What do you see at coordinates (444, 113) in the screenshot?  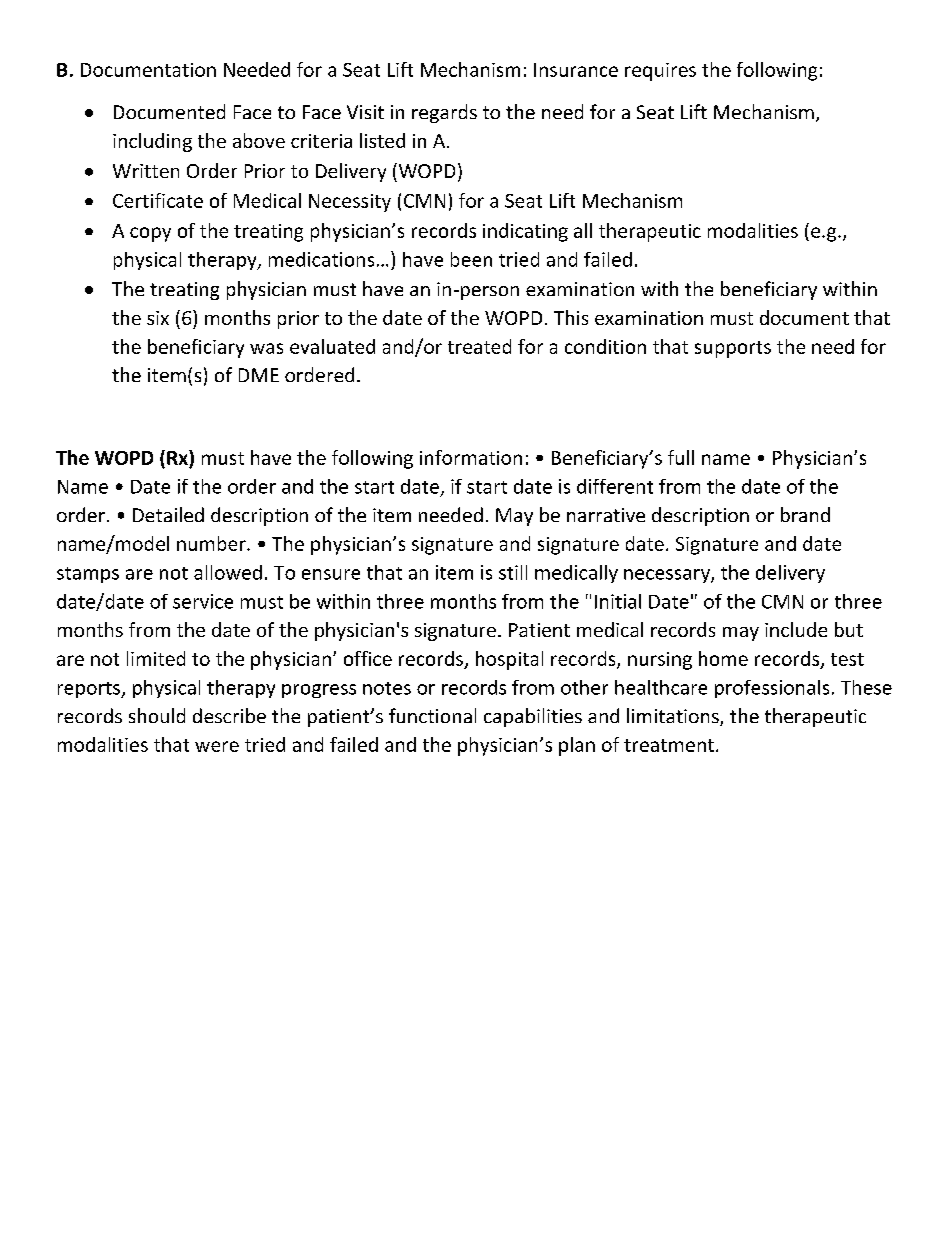 I see `regards` at bounding box center [444, 113].
